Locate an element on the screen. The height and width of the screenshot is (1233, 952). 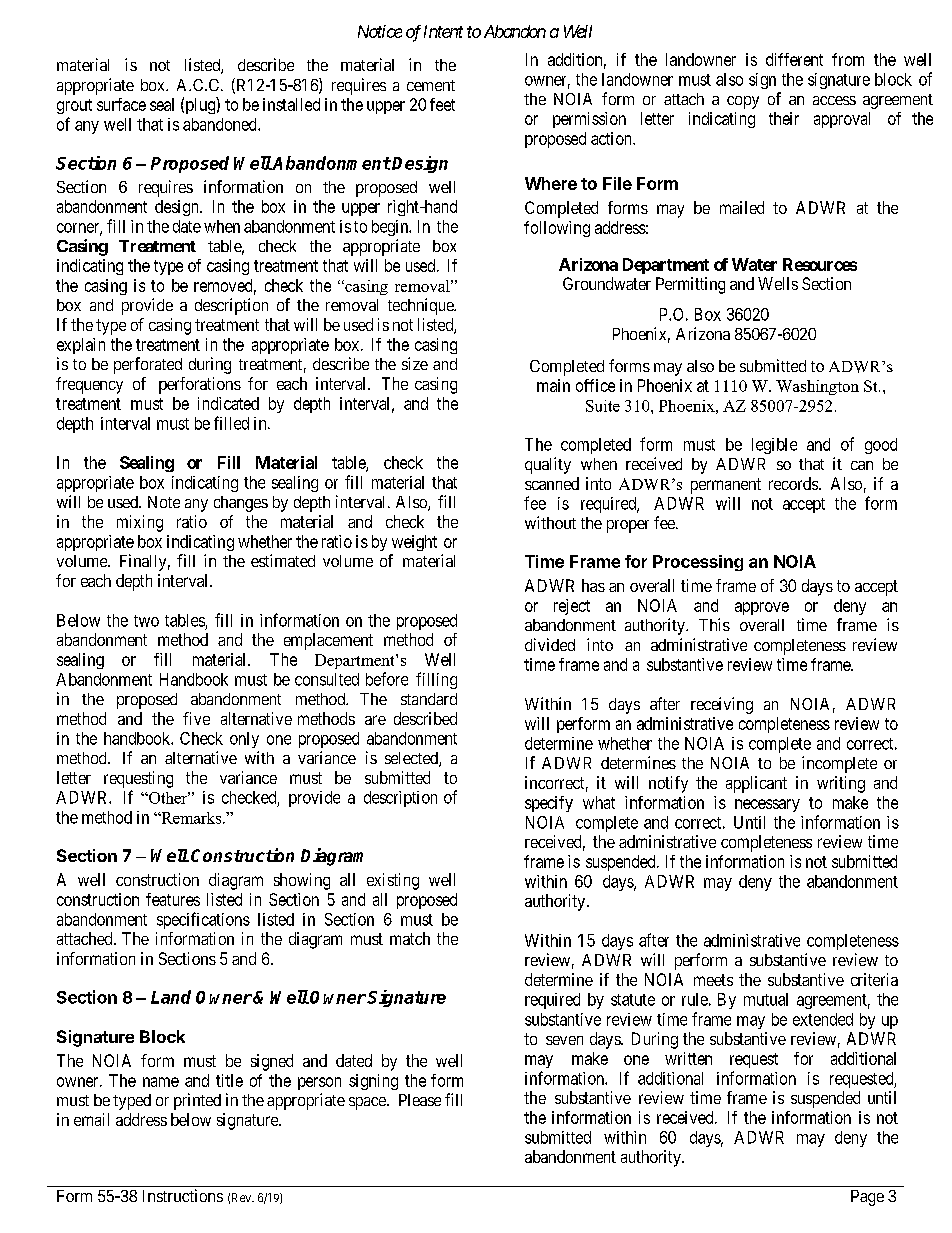
quality is located at coordinates (548, 465).
